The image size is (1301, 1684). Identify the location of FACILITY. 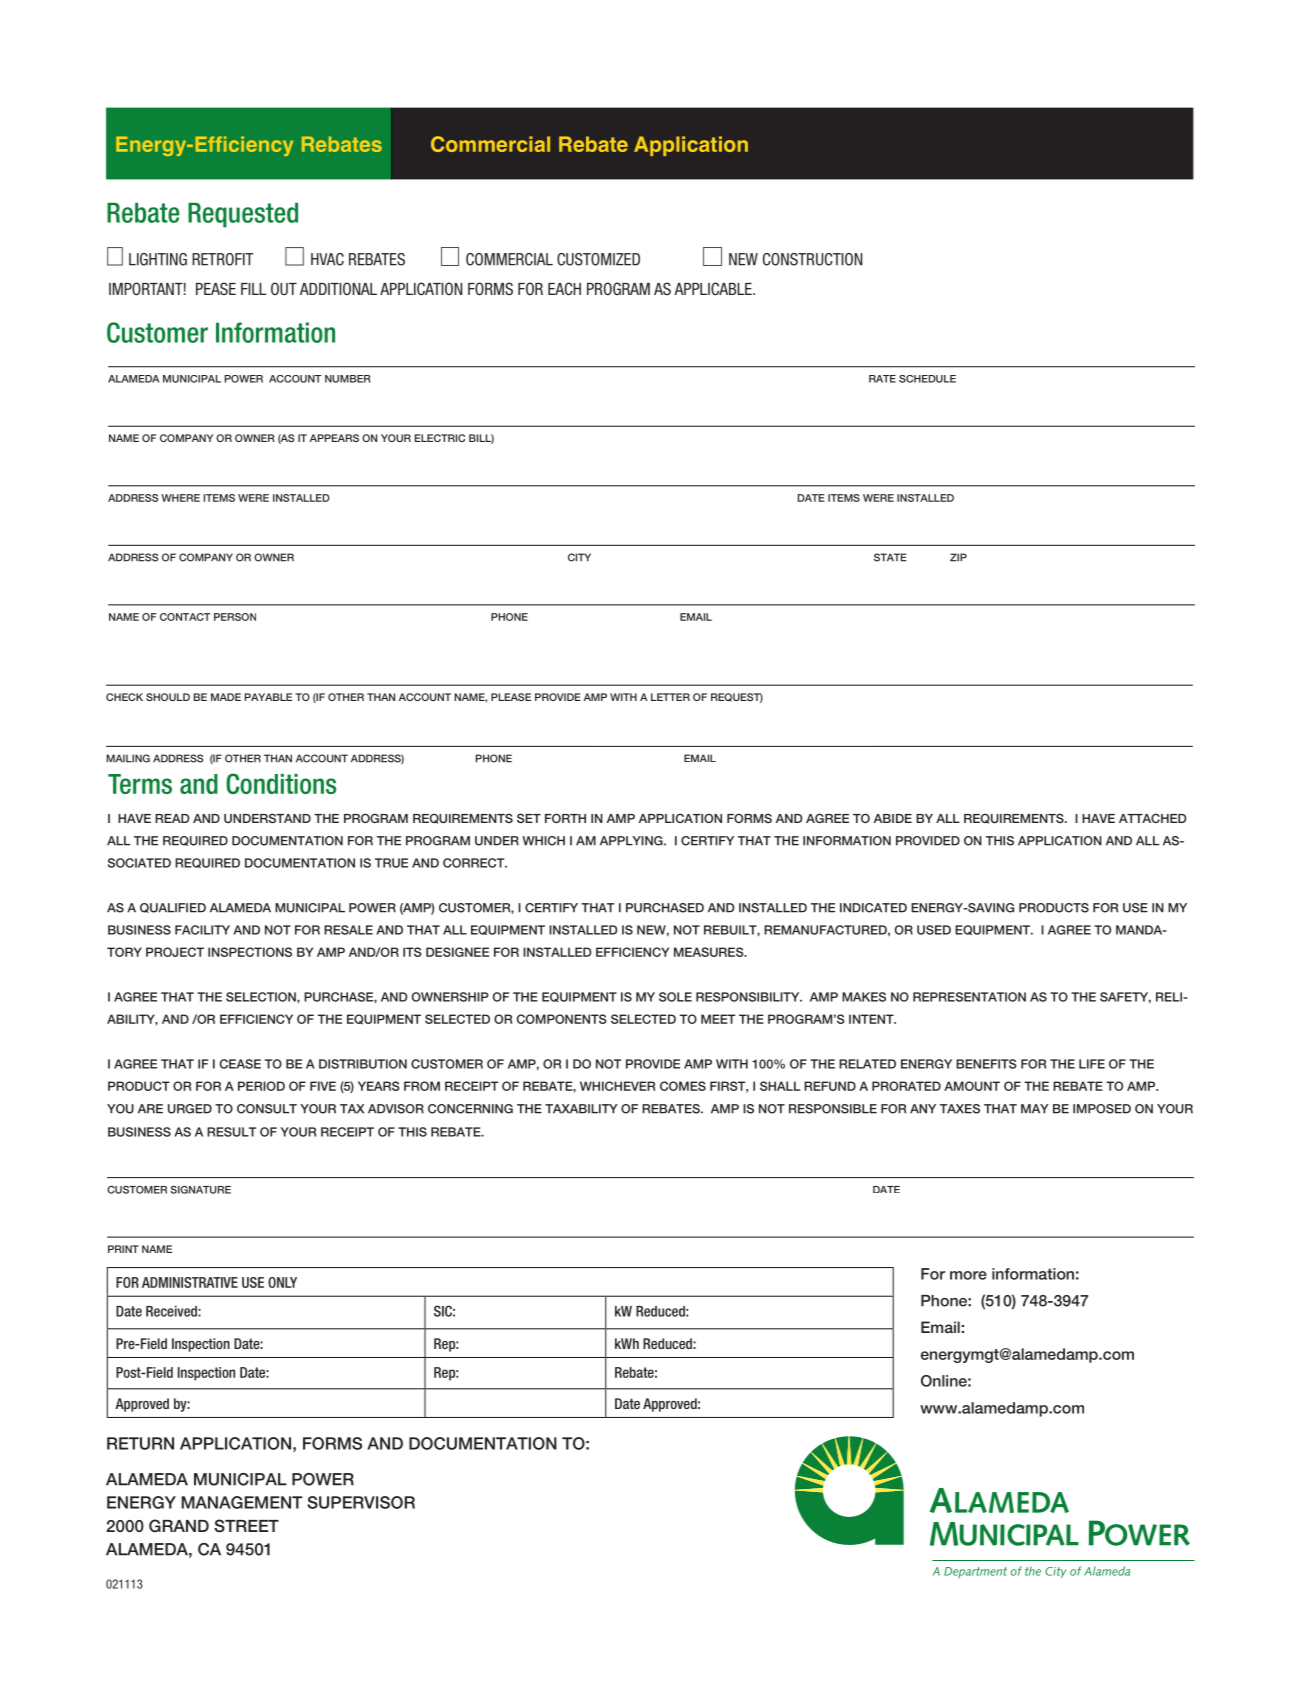
(202, 930).
